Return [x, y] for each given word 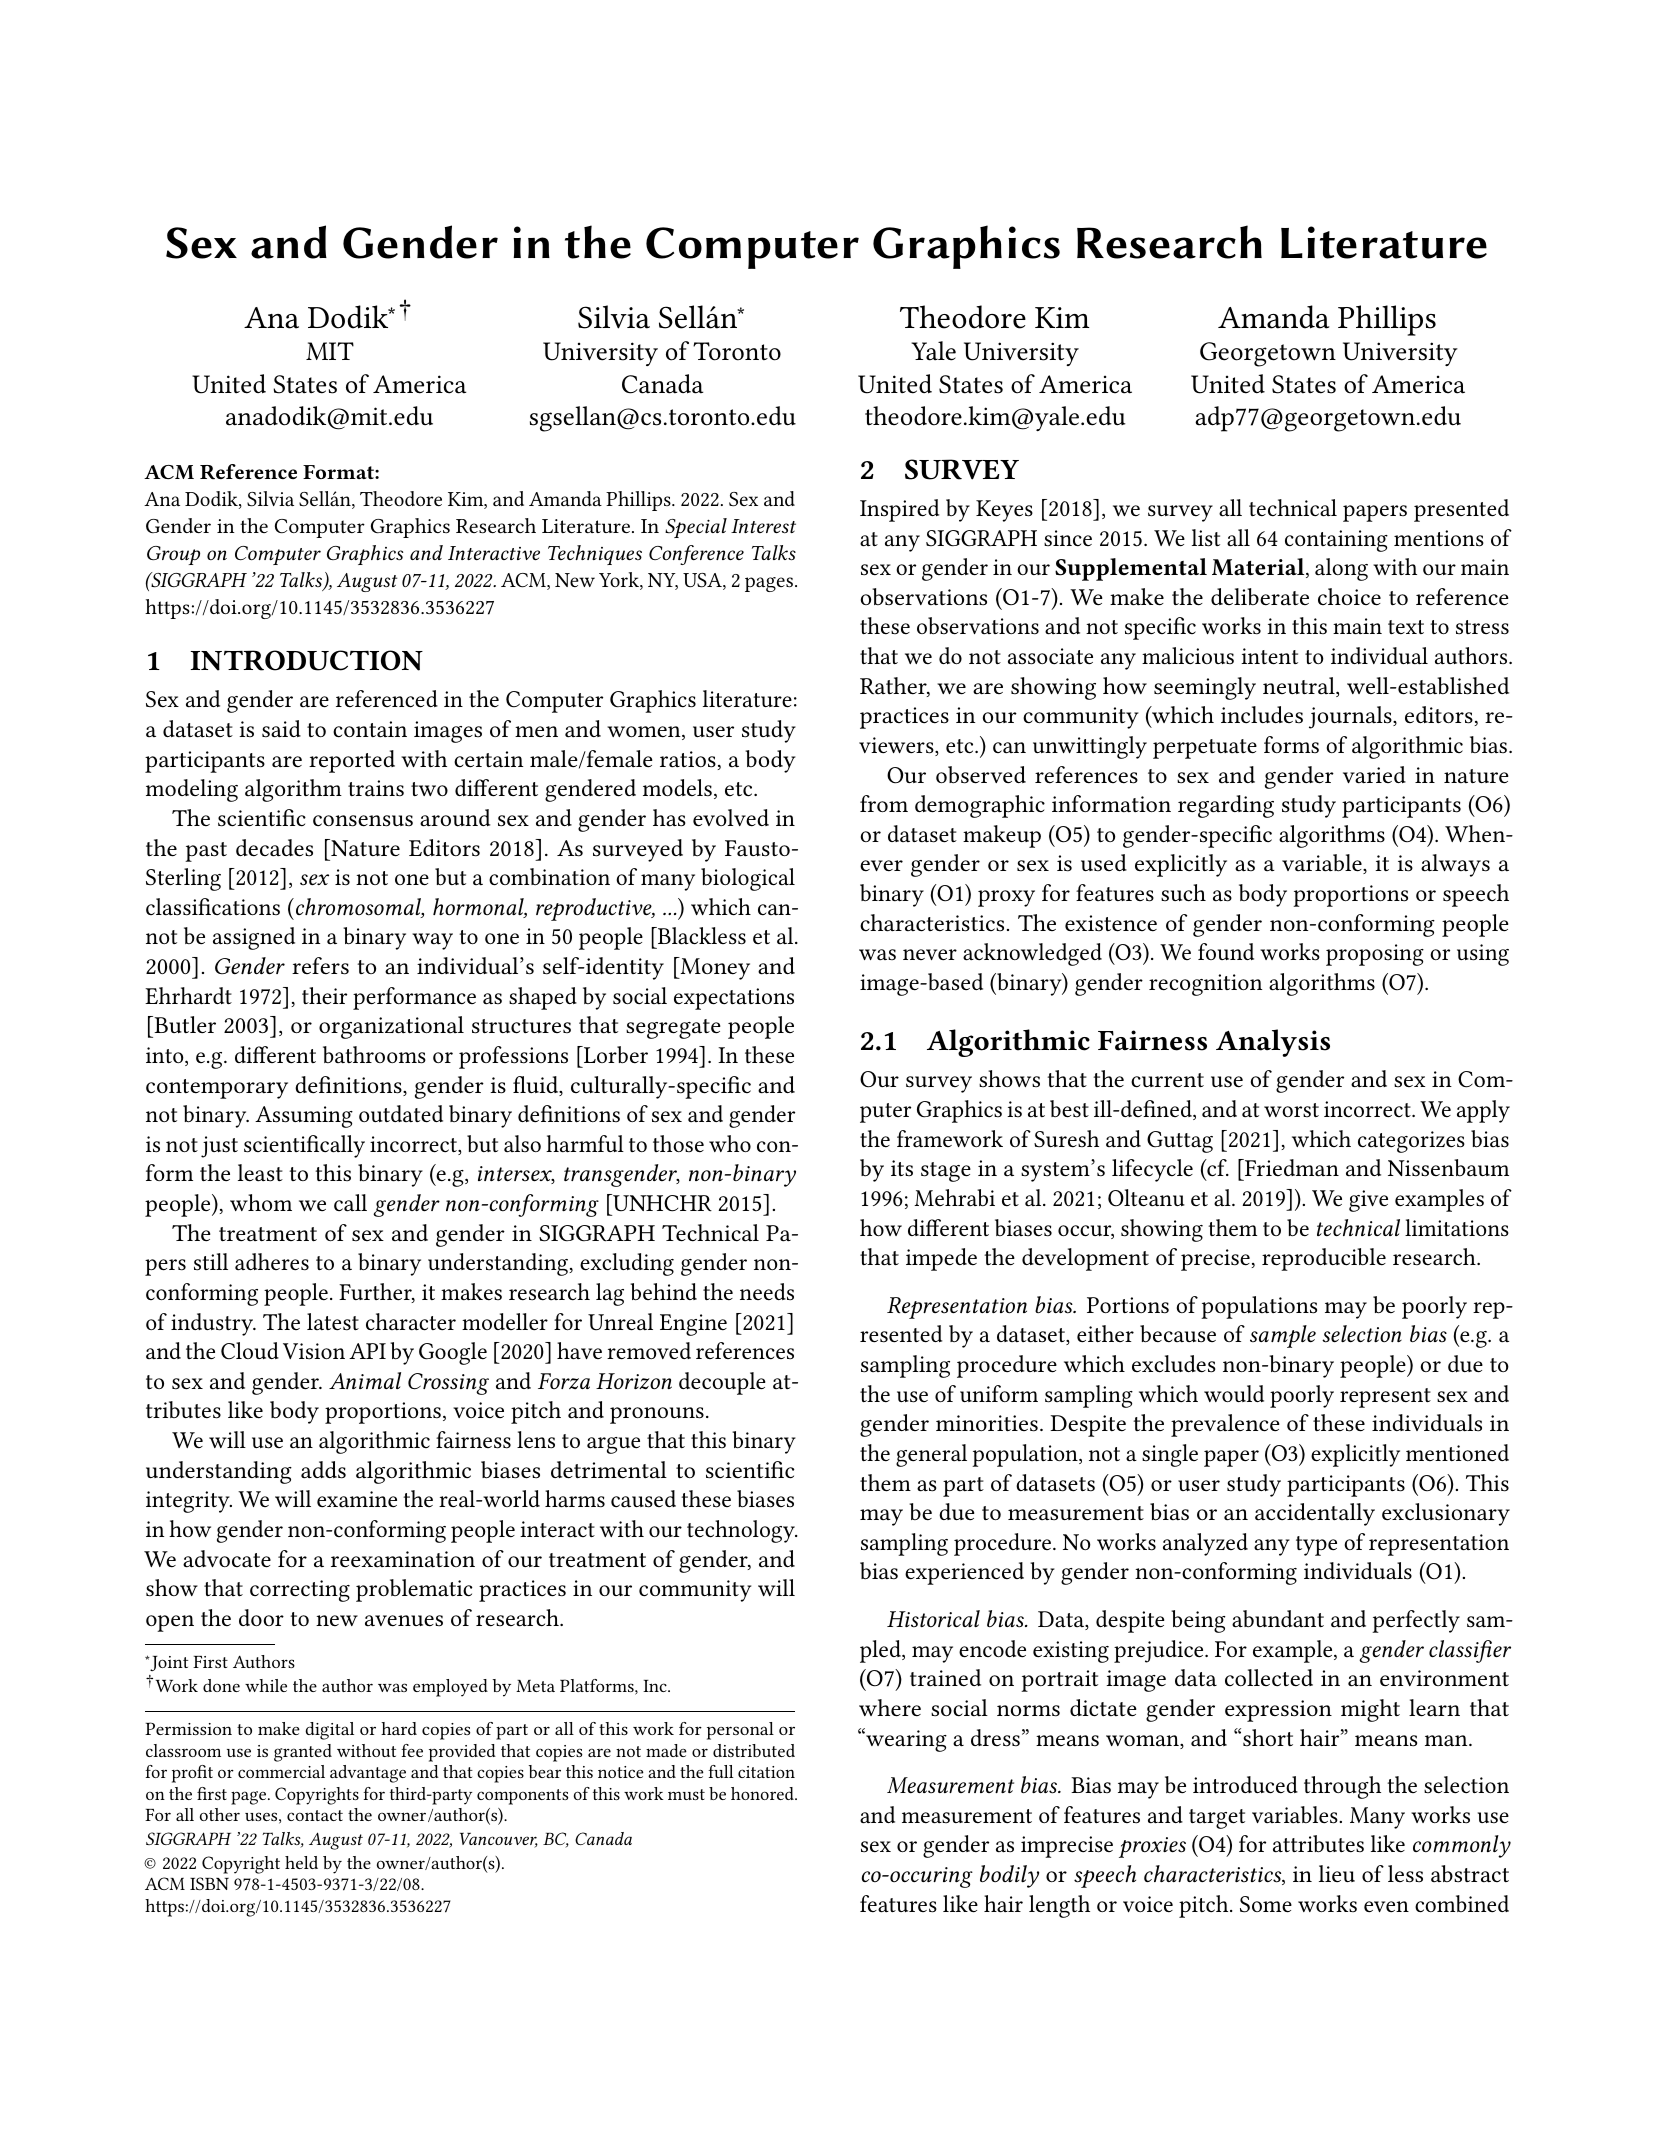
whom [261, 1202]
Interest [763, 526]
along [1341, 569]
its [902, 1168]
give [1368, 1201]
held [301, 1862]
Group [173, 555]
